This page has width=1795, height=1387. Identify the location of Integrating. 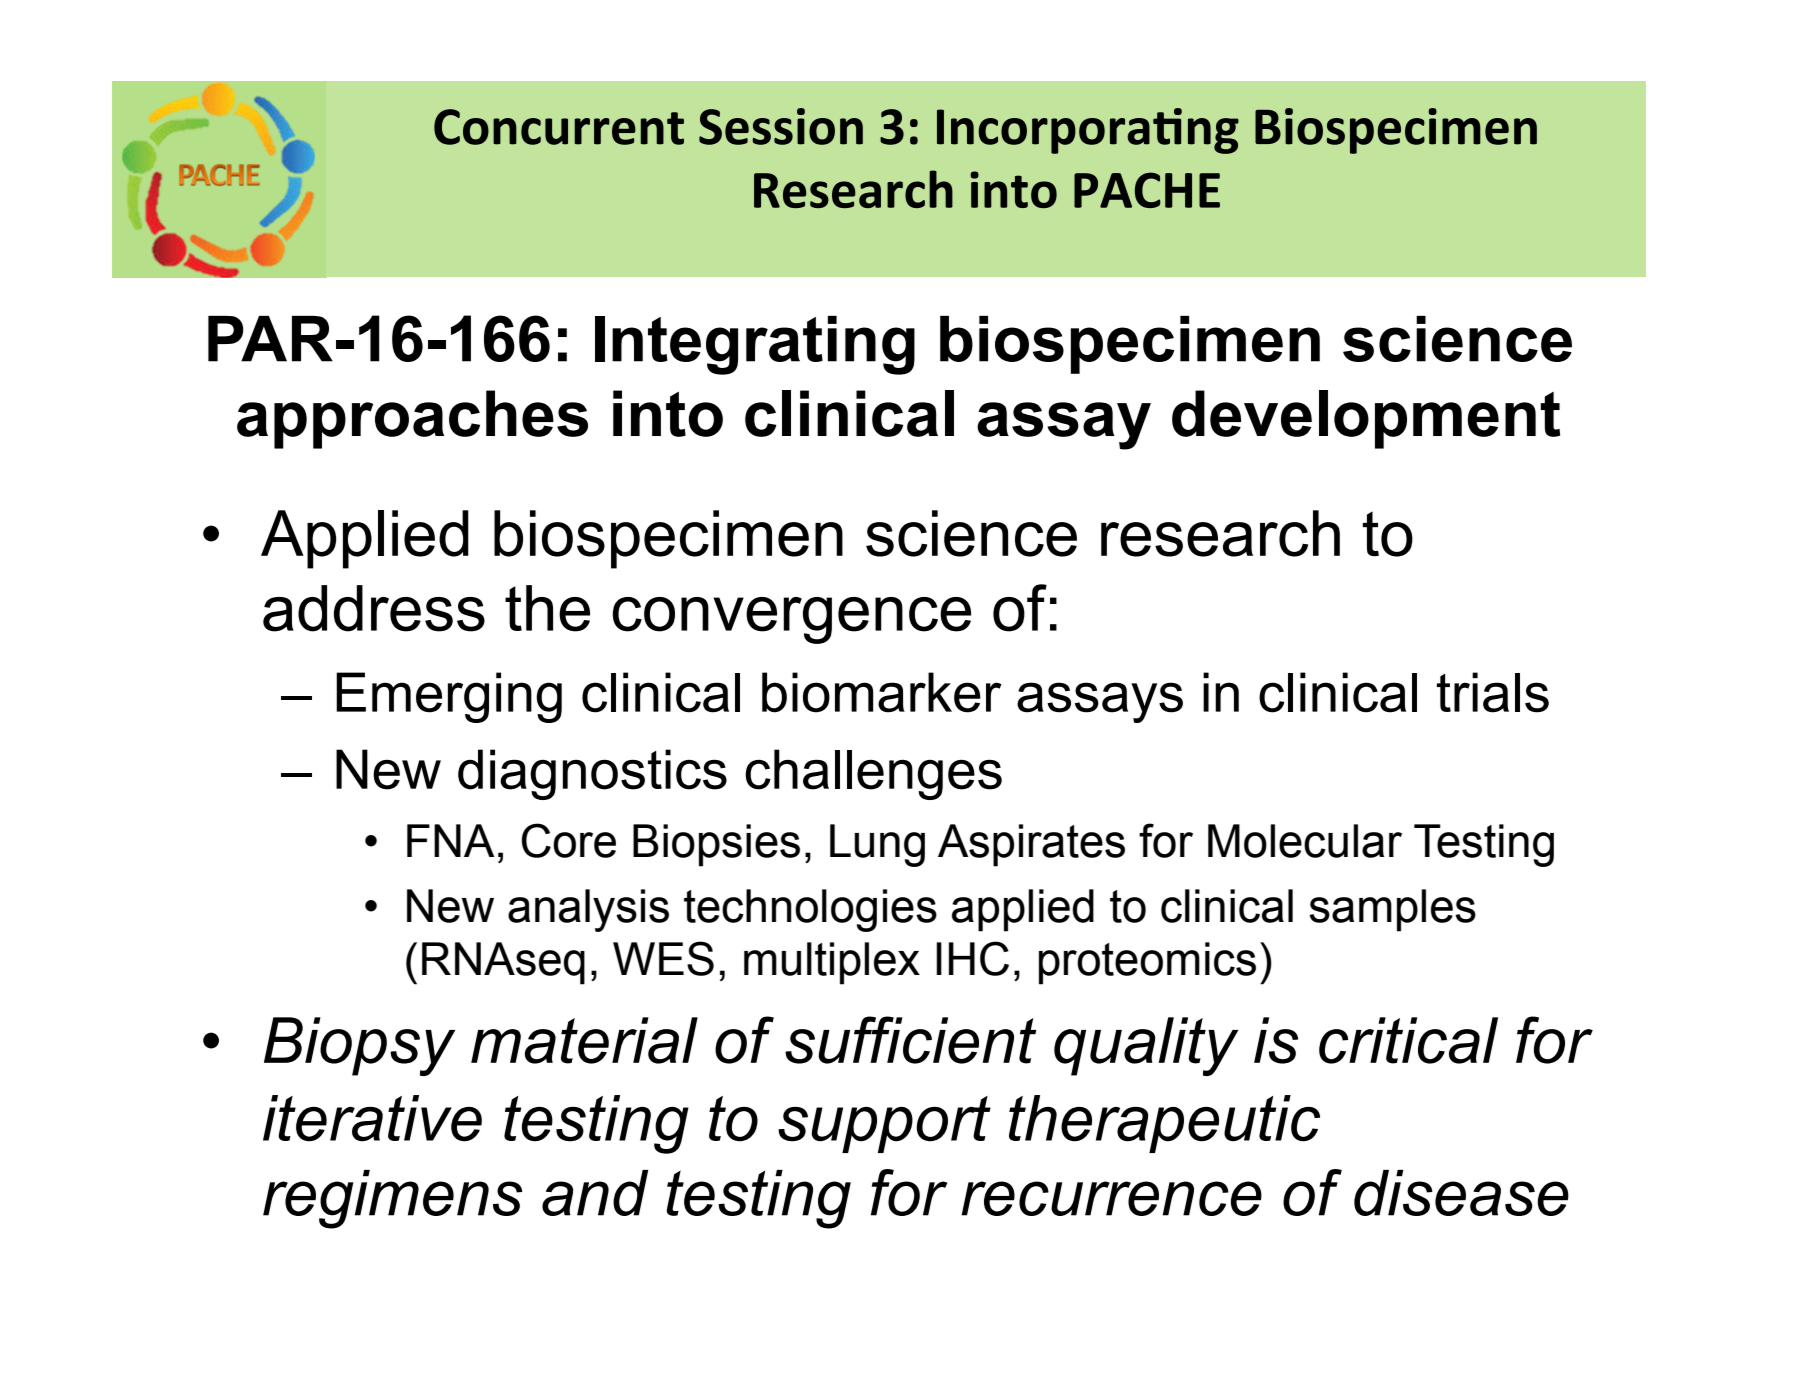
(755, 345).
